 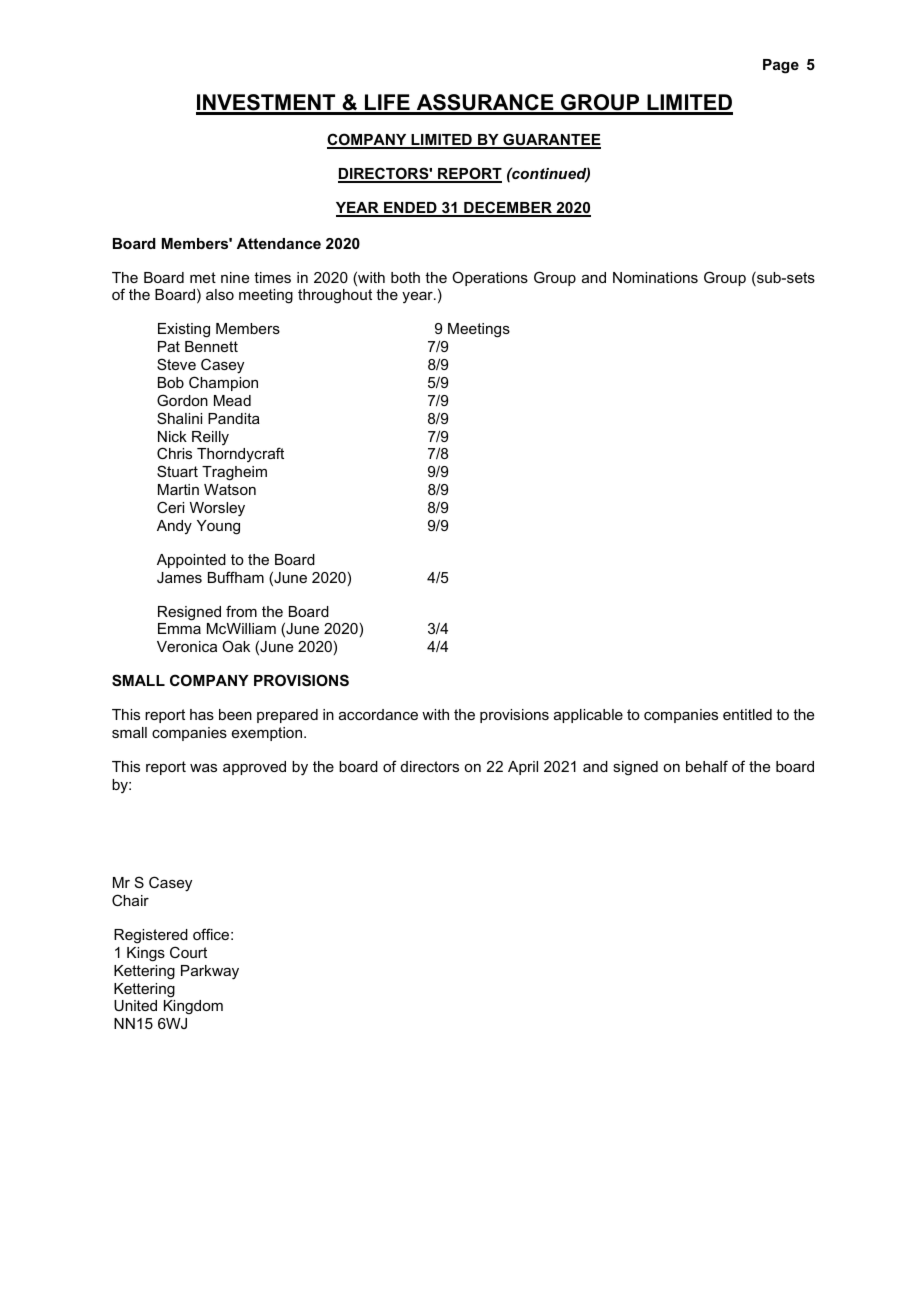 What do you see at coordinates (781, 66) in the image?
I see `Page` at bounding box center [781, 66].
